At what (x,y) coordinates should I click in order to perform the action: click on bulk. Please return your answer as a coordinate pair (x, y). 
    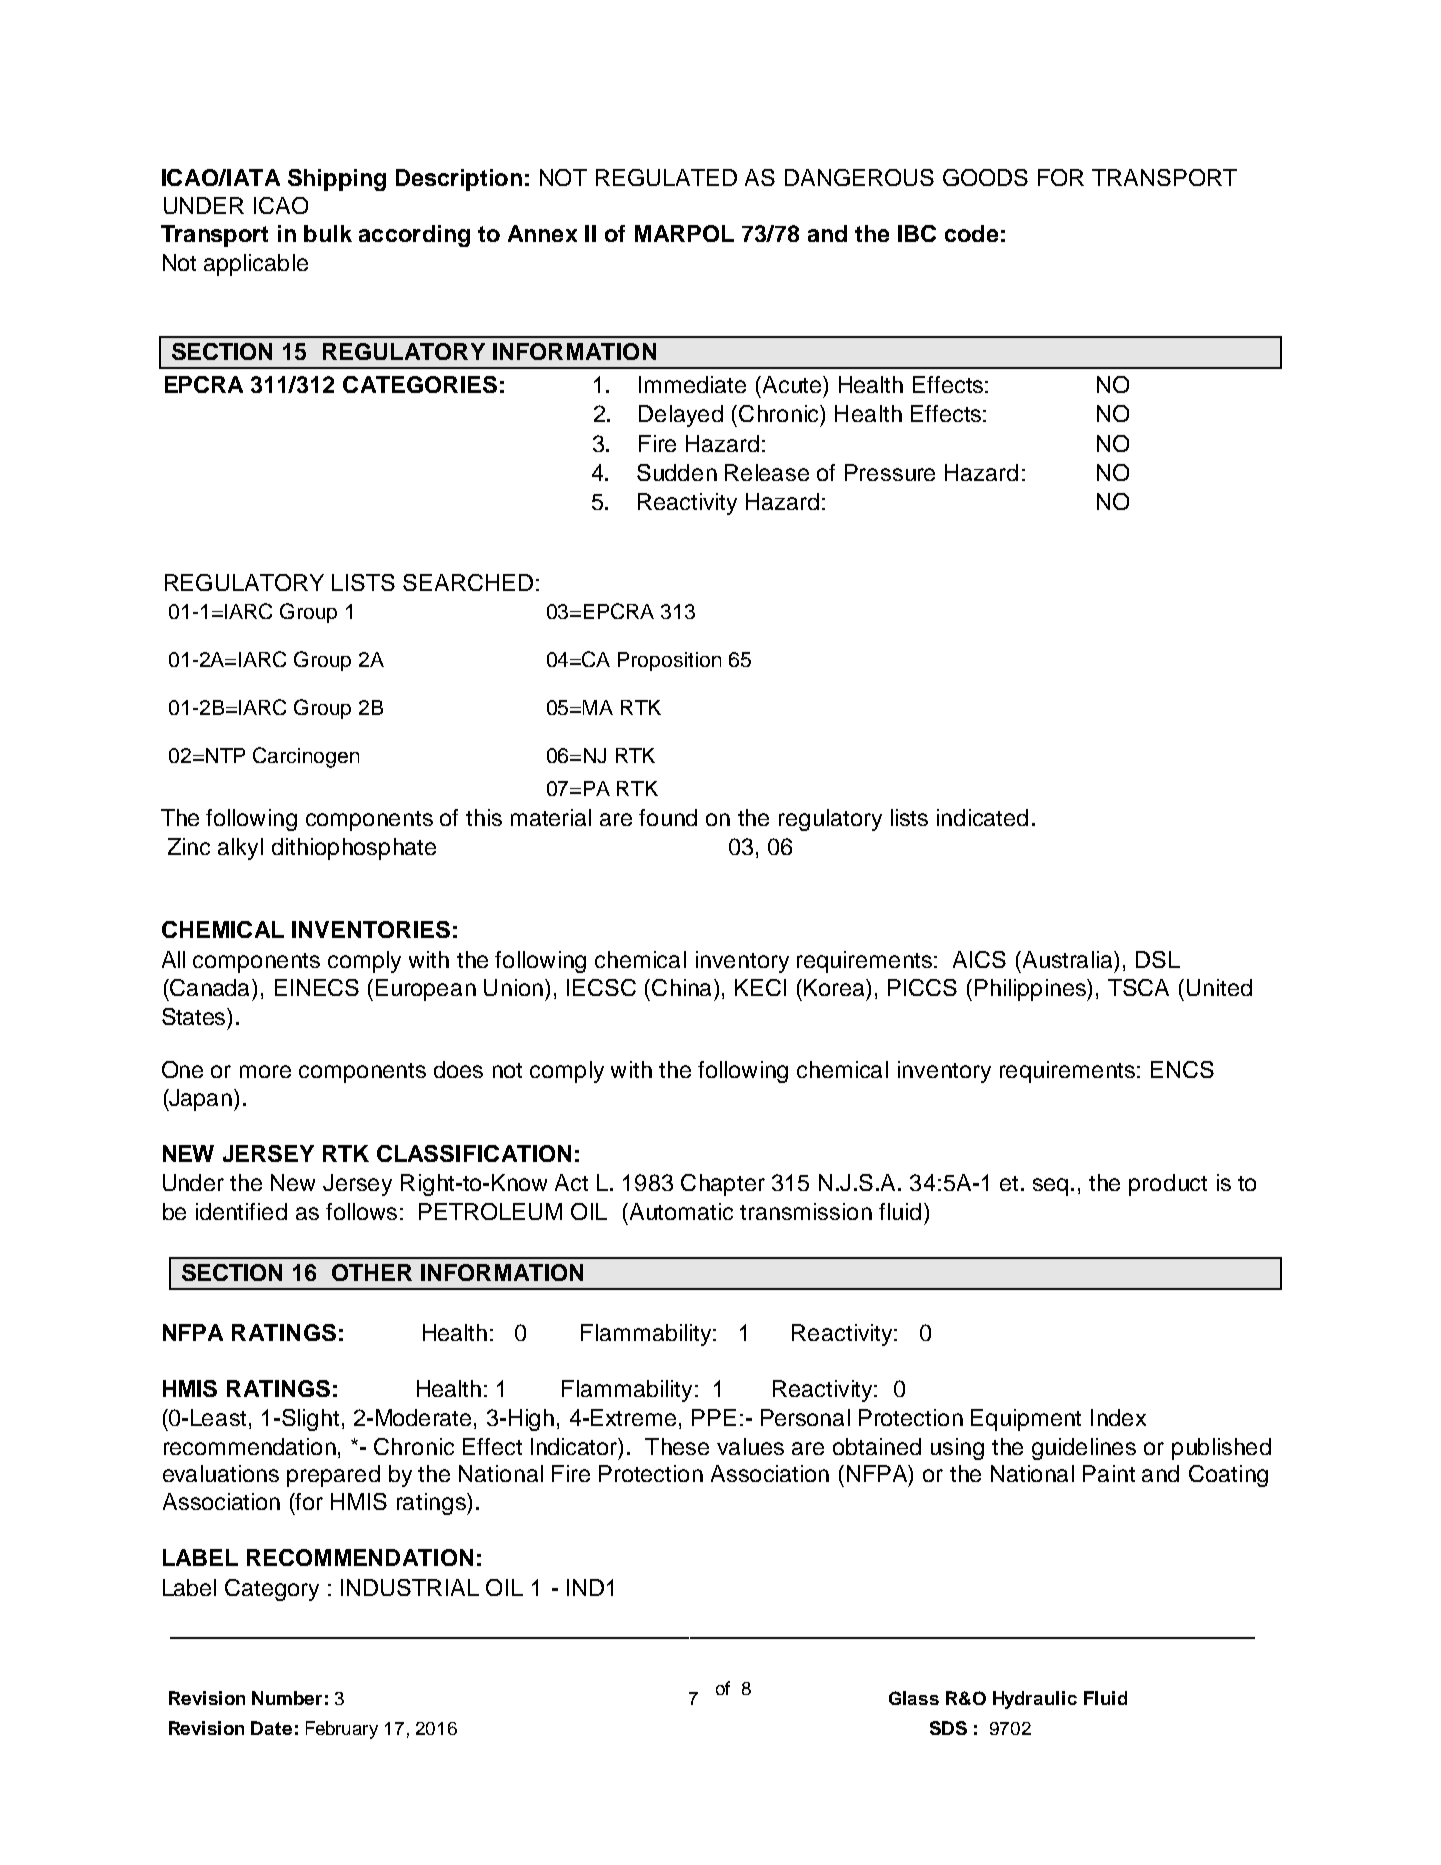
    Looking at the image, I should click on (328, 233).
